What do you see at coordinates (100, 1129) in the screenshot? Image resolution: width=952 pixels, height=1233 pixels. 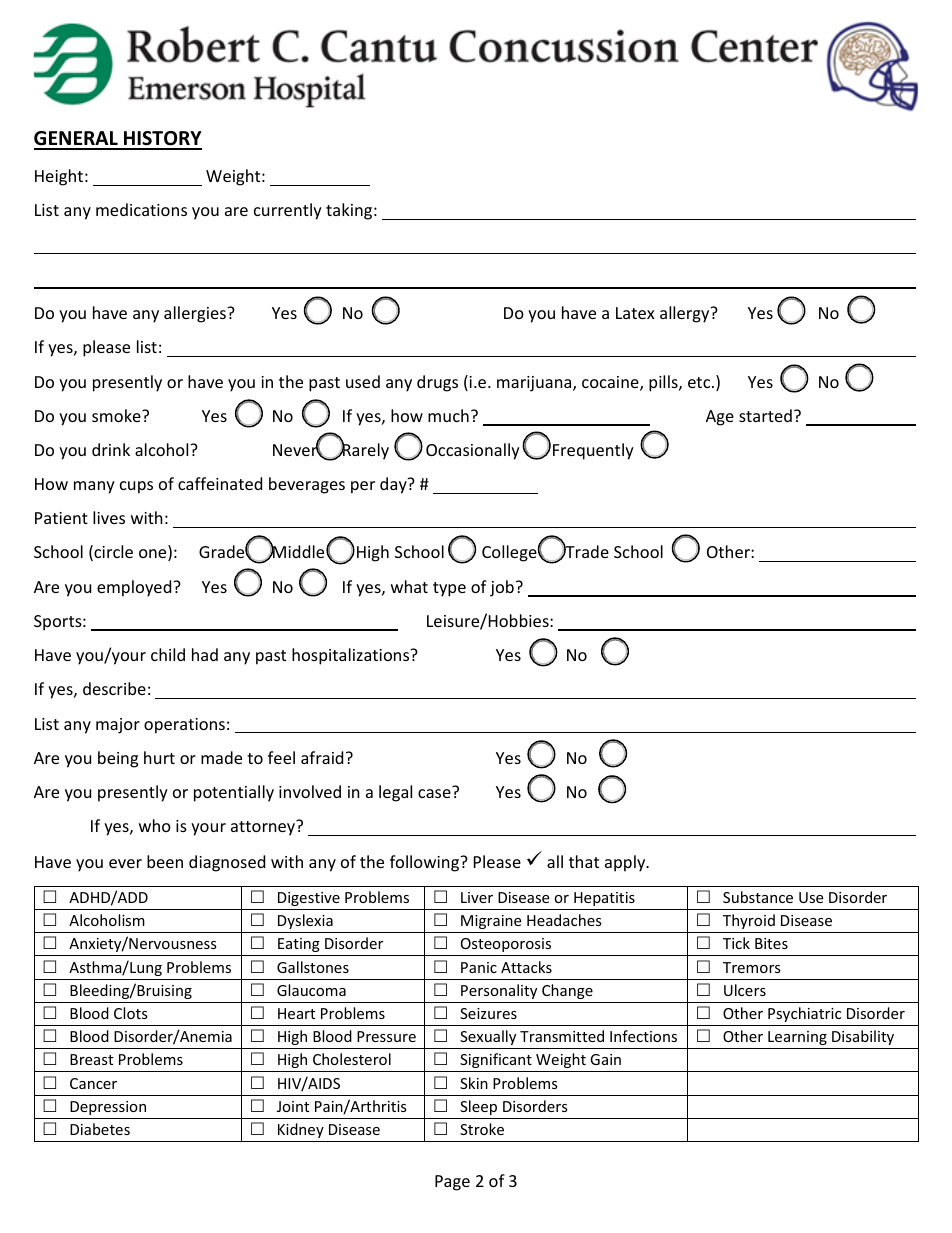 I see `Diabetes` at bounding box center [100, 1129].
